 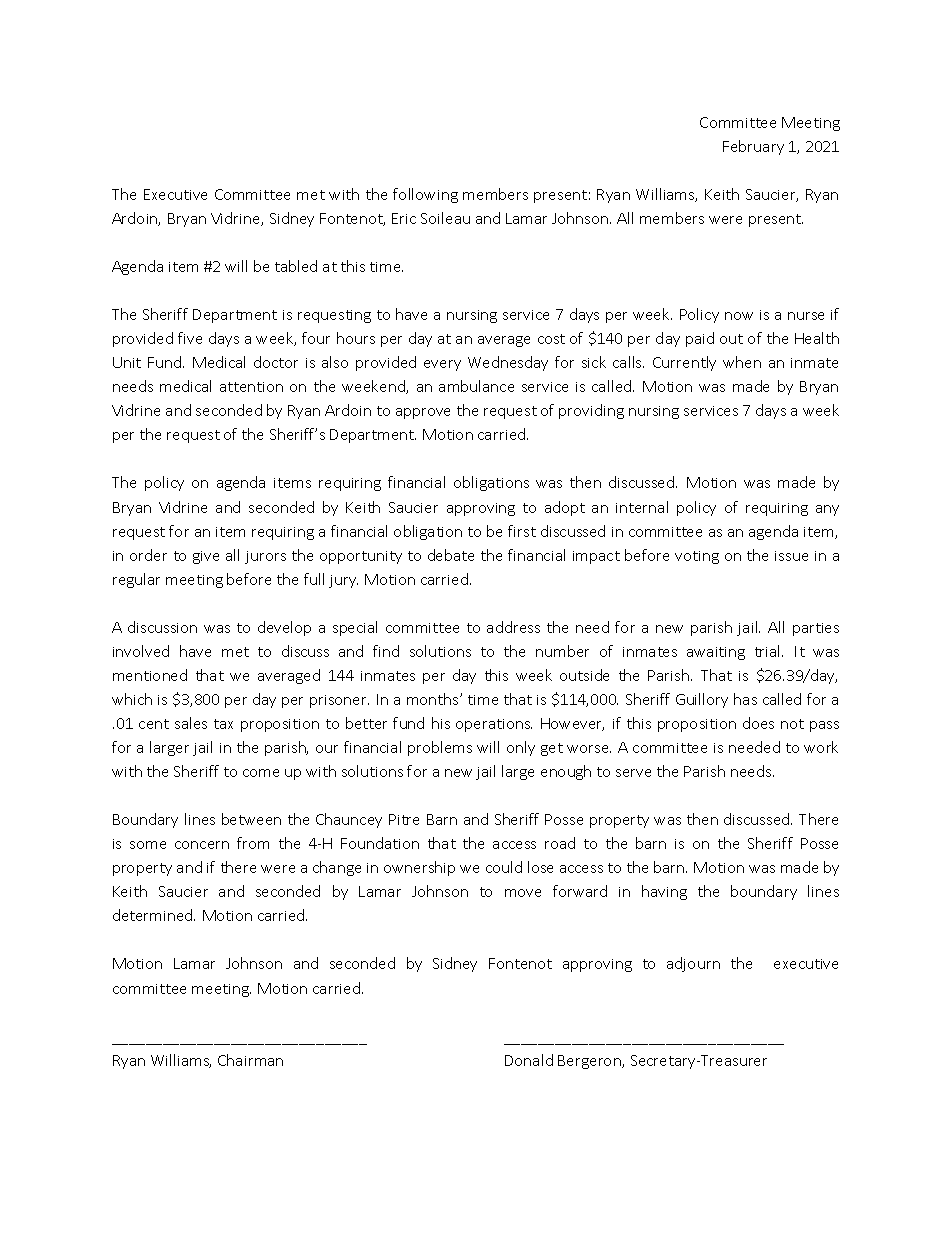 What do you see at coordinates (425, 195) in the image?
I see `following` at bounding box center [425, 195].
